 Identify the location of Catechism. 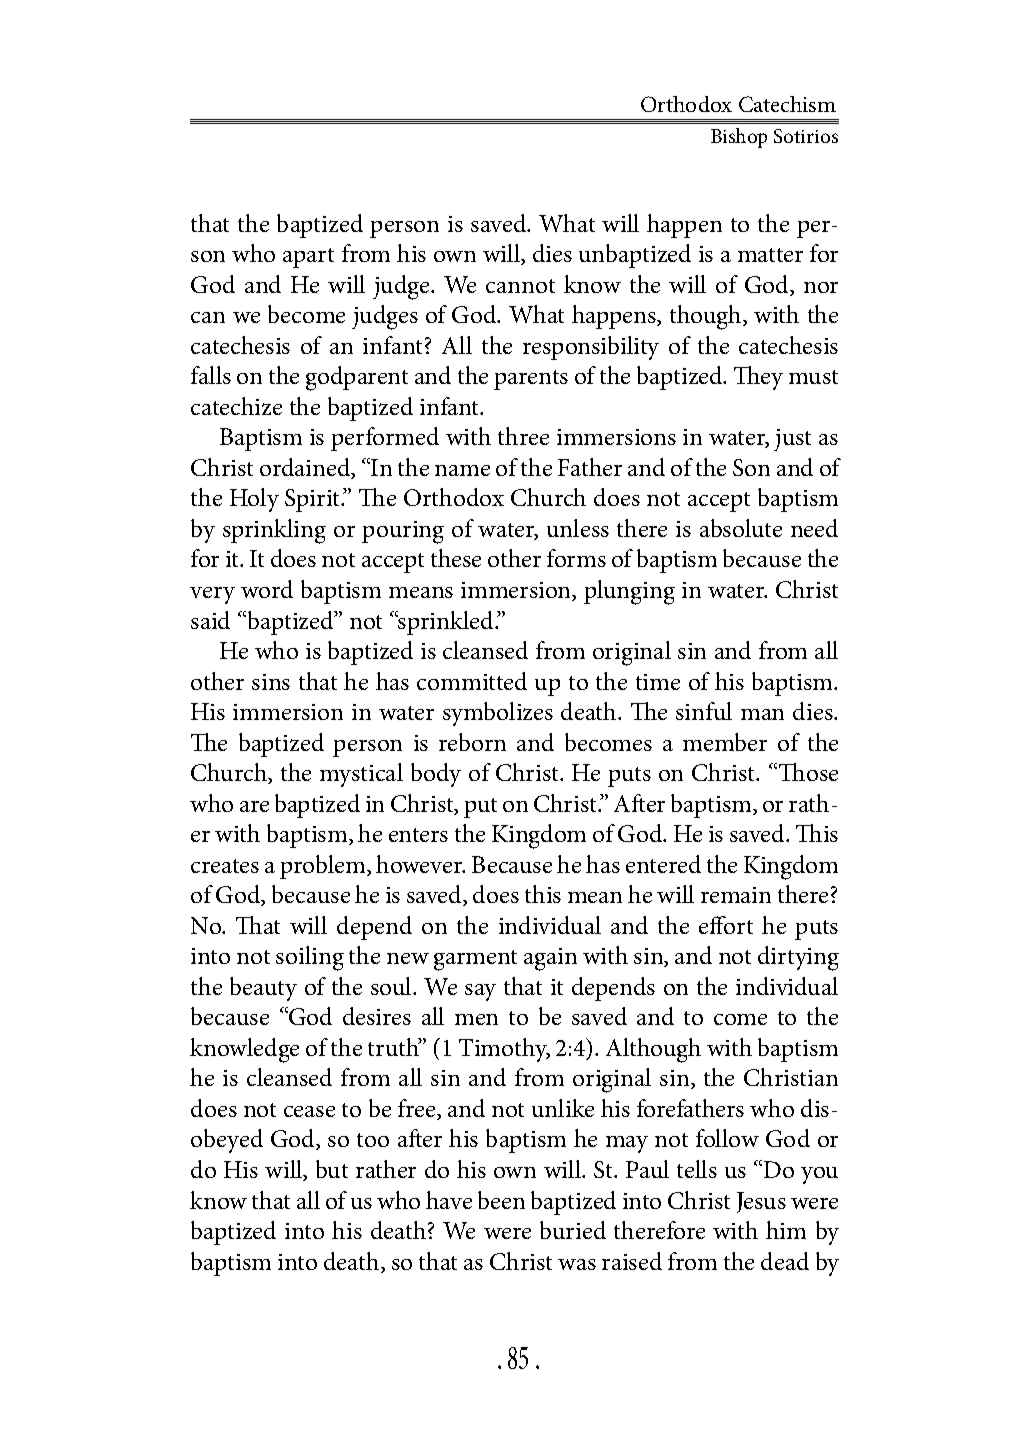
(787, 104).
